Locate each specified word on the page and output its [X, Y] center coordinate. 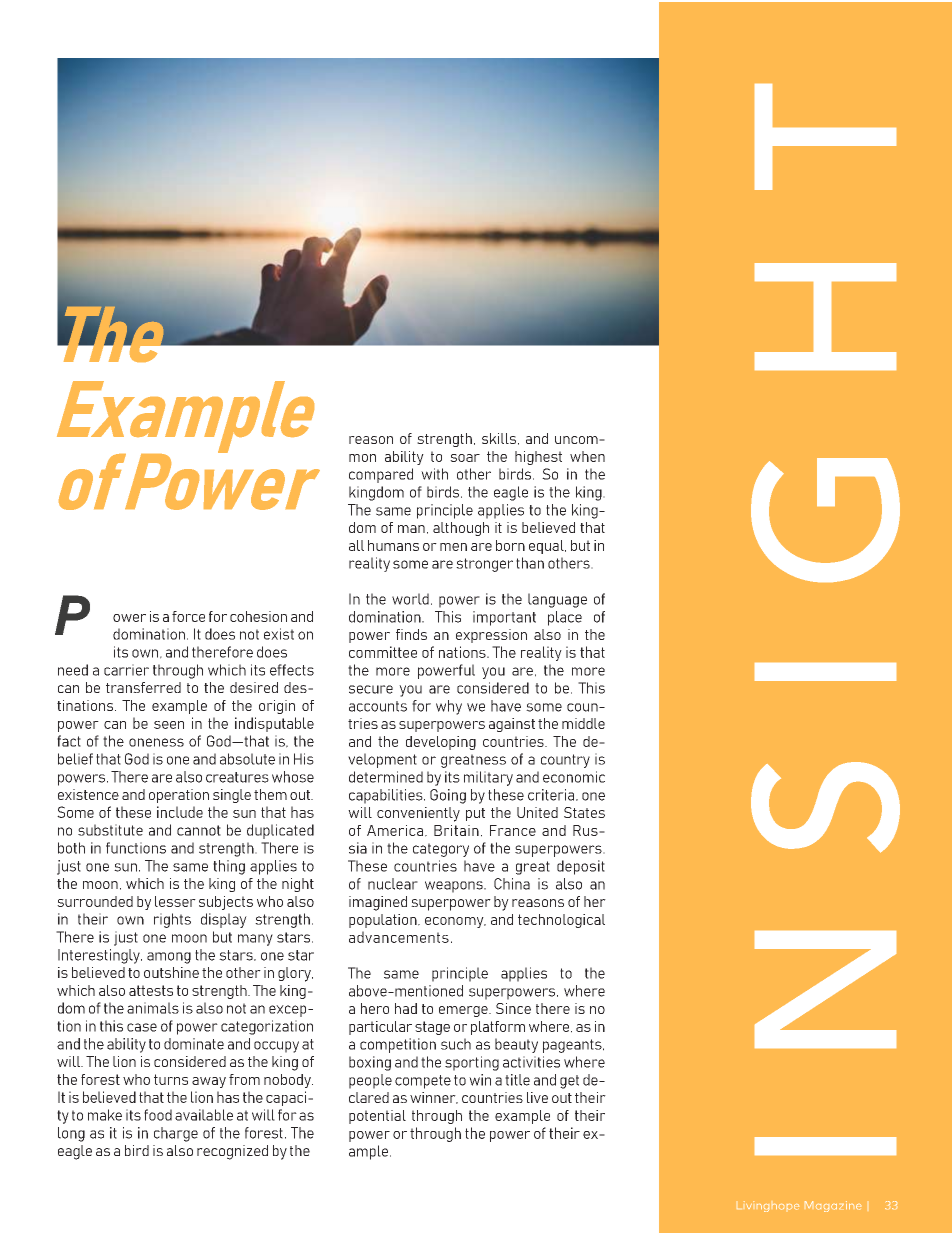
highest [538, 458]
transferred [143, 687]
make [105, 1115]
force [188, 616]
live [537, 1097]
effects [292, 670]
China [512, 884]
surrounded [95, 901]
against [512, 725]
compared [381, 475]
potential [377, 1117]
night [298, 885]
